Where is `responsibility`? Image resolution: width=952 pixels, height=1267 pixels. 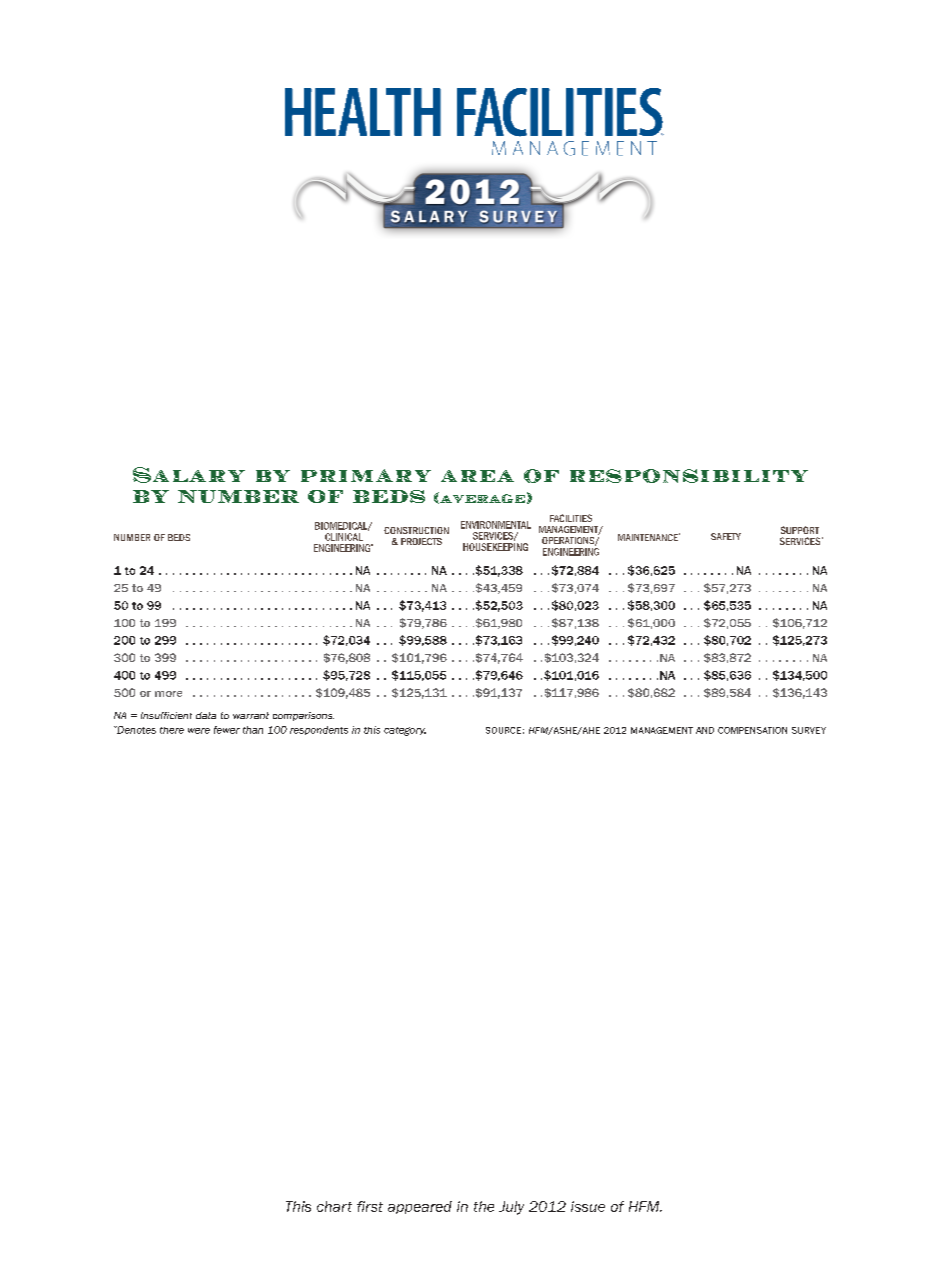 responsibility is located at coordinates (689, 476).
